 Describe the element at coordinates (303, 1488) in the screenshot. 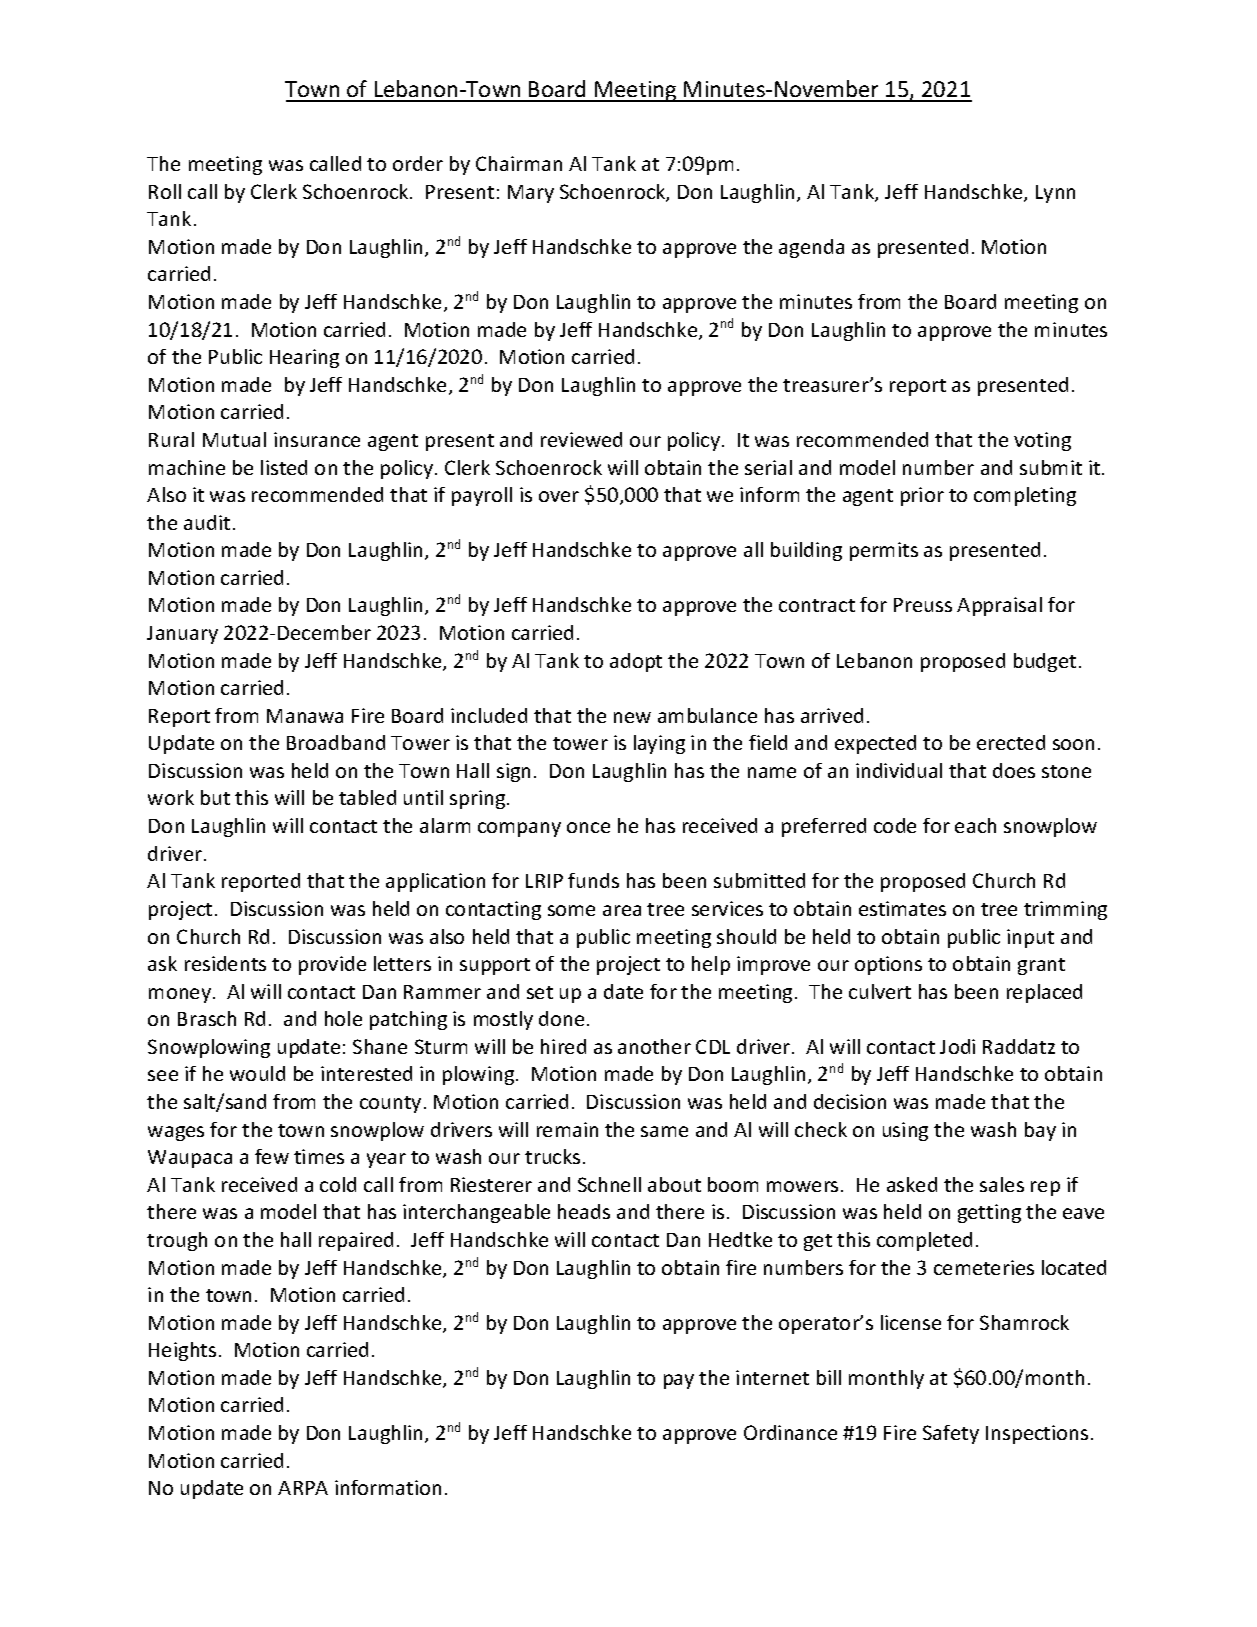

I see `ARPA` at that location.
